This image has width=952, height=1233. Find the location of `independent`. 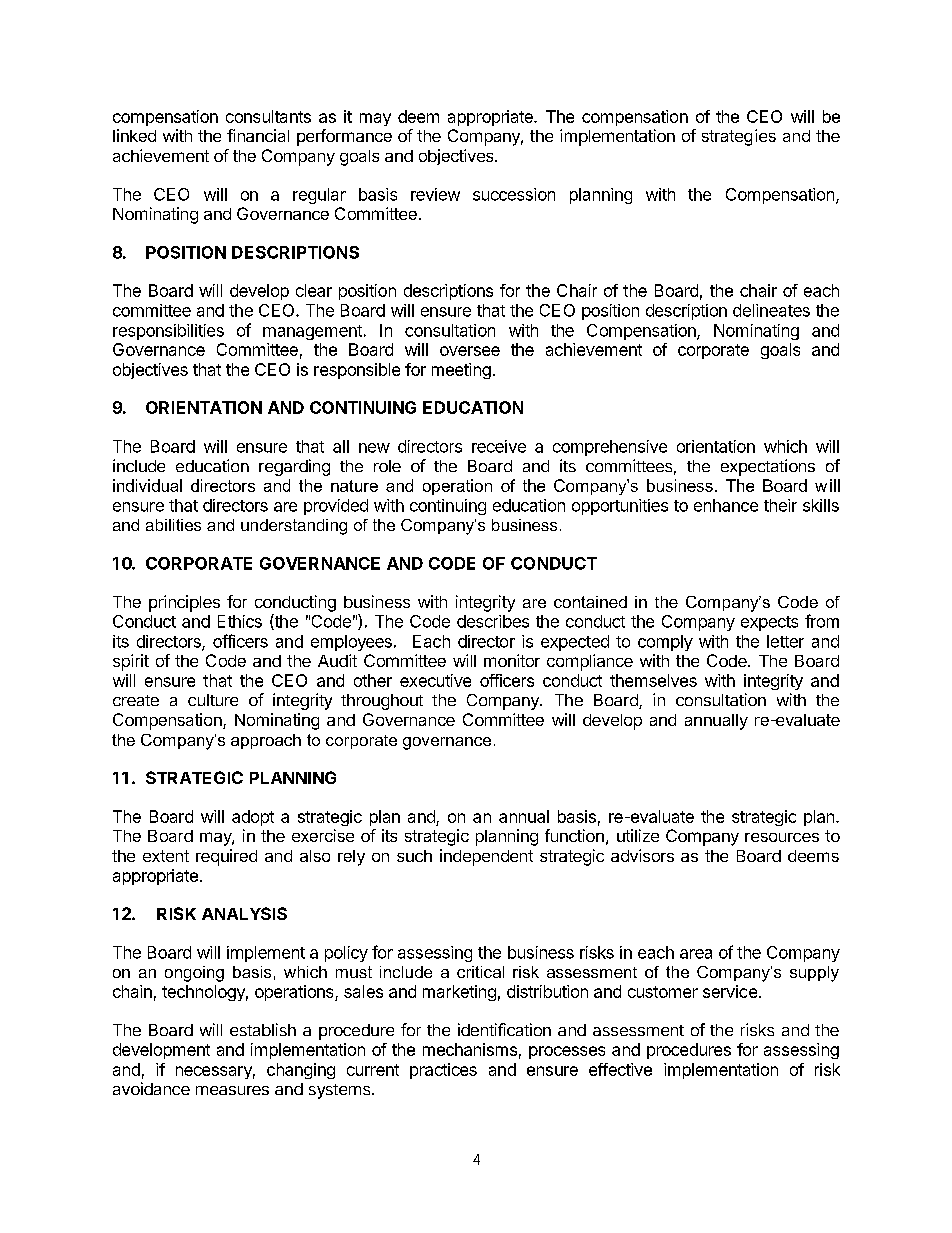

independent is located at coordinates (486, 857).
